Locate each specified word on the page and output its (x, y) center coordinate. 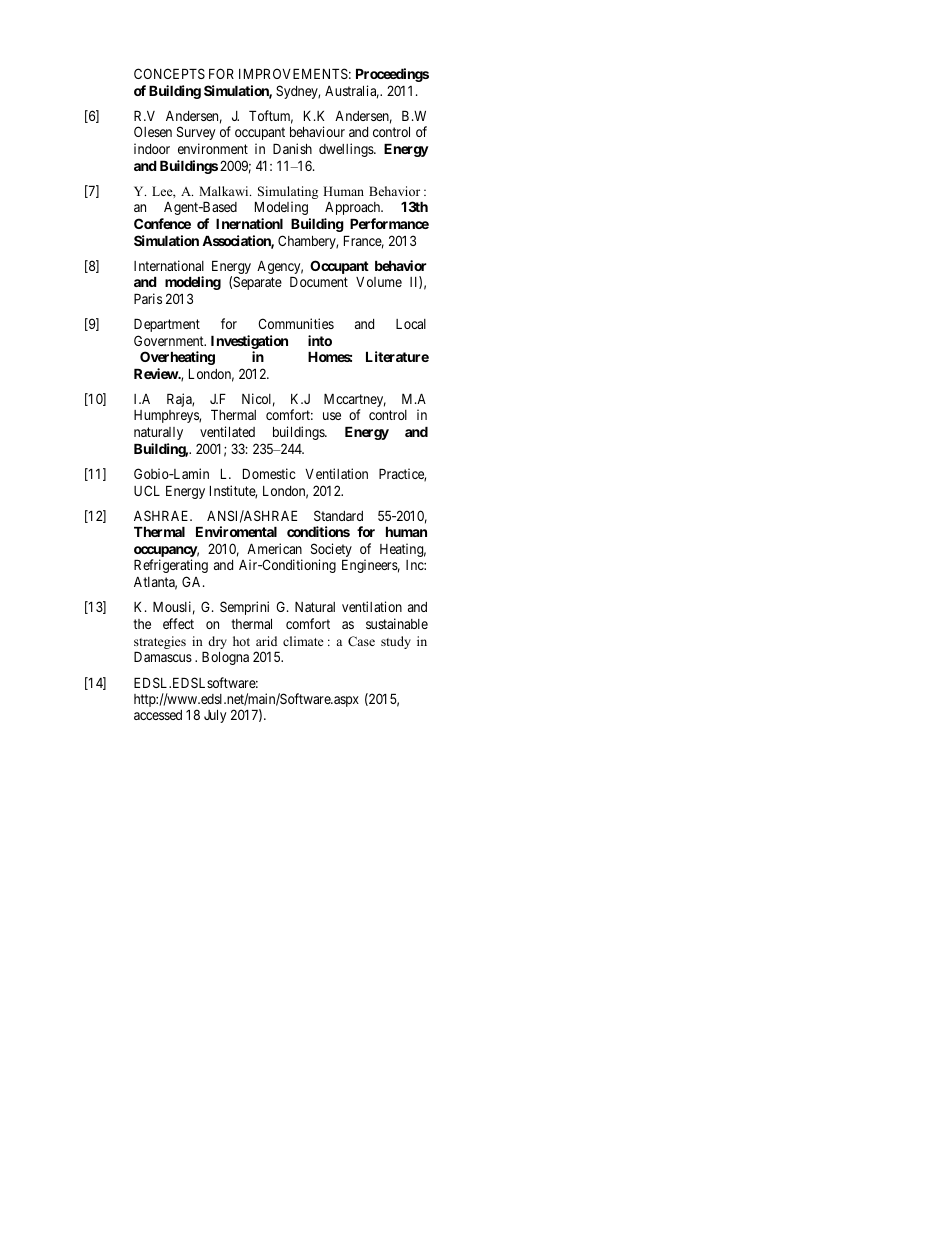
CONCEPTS (169, 73)
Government (170, 340)
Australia (352, 92)
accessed (158, 715)
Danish (292, 148)
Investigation (249, 342)
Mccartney (355, 402)
